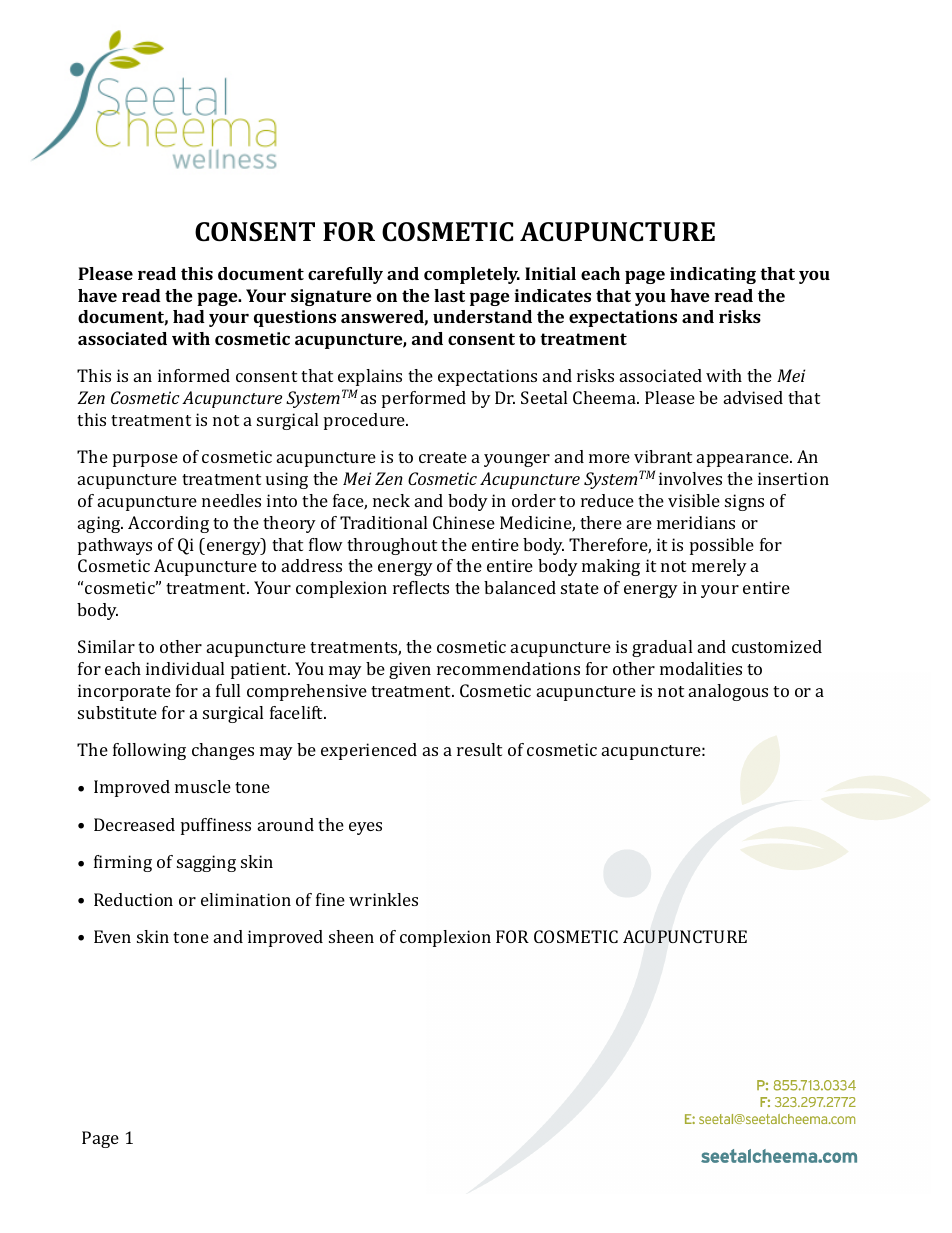 The image size is (952, 1233). Describe the element at coordinates (449, 295) in the document. I see `last` at that location.
